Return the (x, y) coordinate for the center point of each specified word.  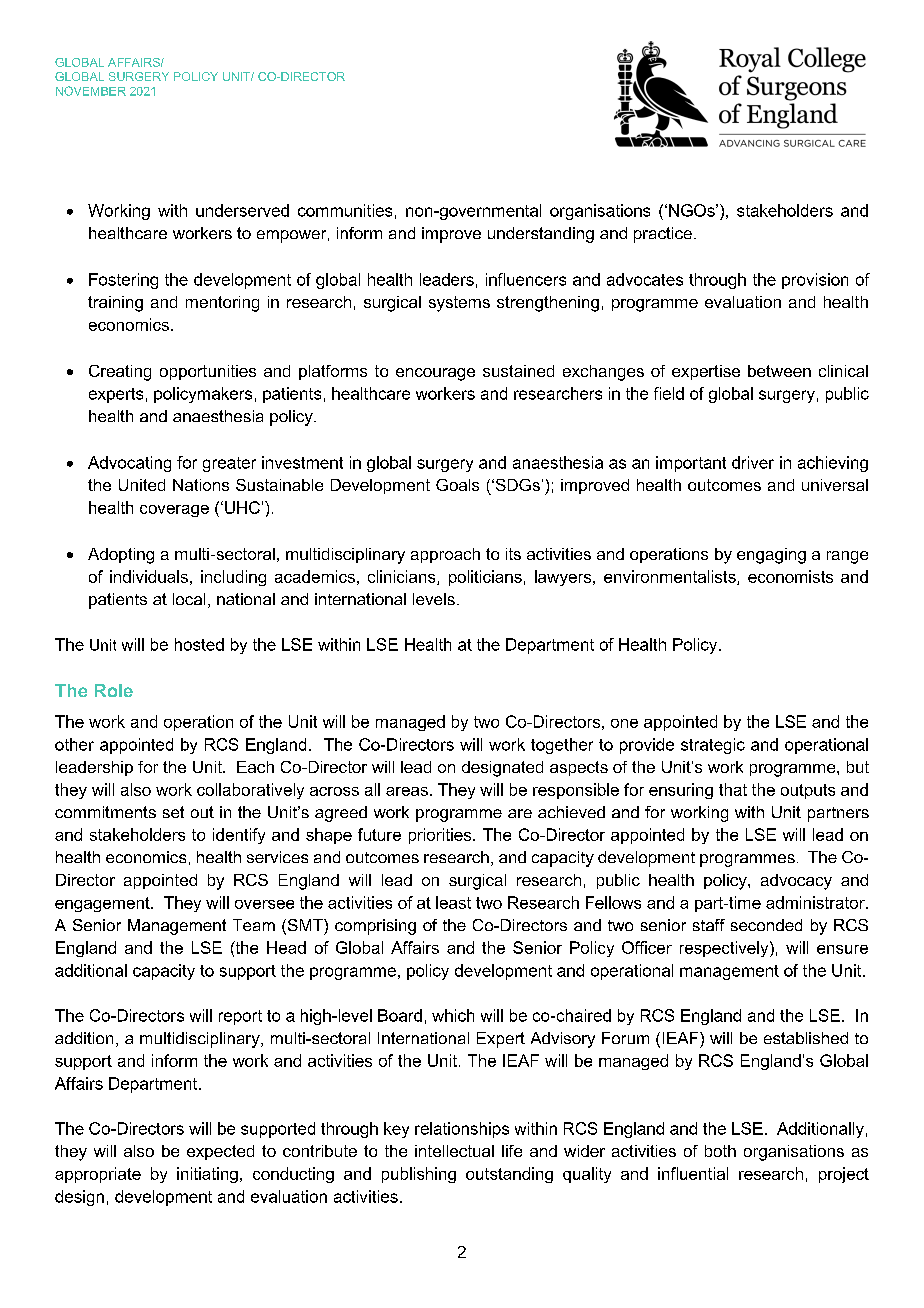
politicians (485, 578)
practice (663, 235)
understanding (541, 235)
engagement (103, 904)
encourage (435, 374)
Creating (120, 373)
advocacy (796, 882)
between (779, 371)
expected (220, 1152)
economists (790, 576)
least (453, 902)
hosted (199, 644)
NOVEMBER (91, 91)
